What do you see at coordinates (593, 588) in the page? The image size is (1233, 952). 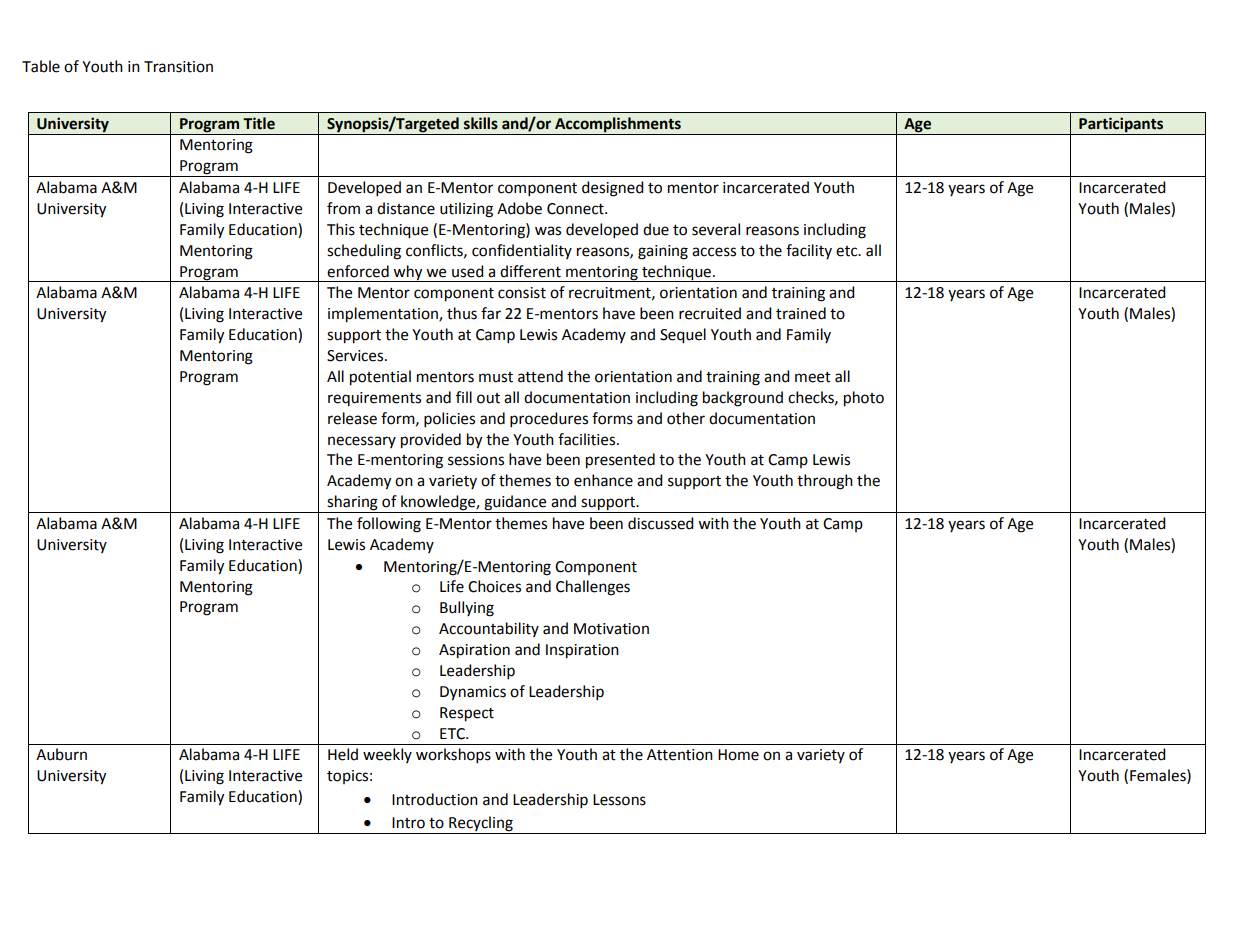 I see `Challenges` at bounding box center [593, 588].
